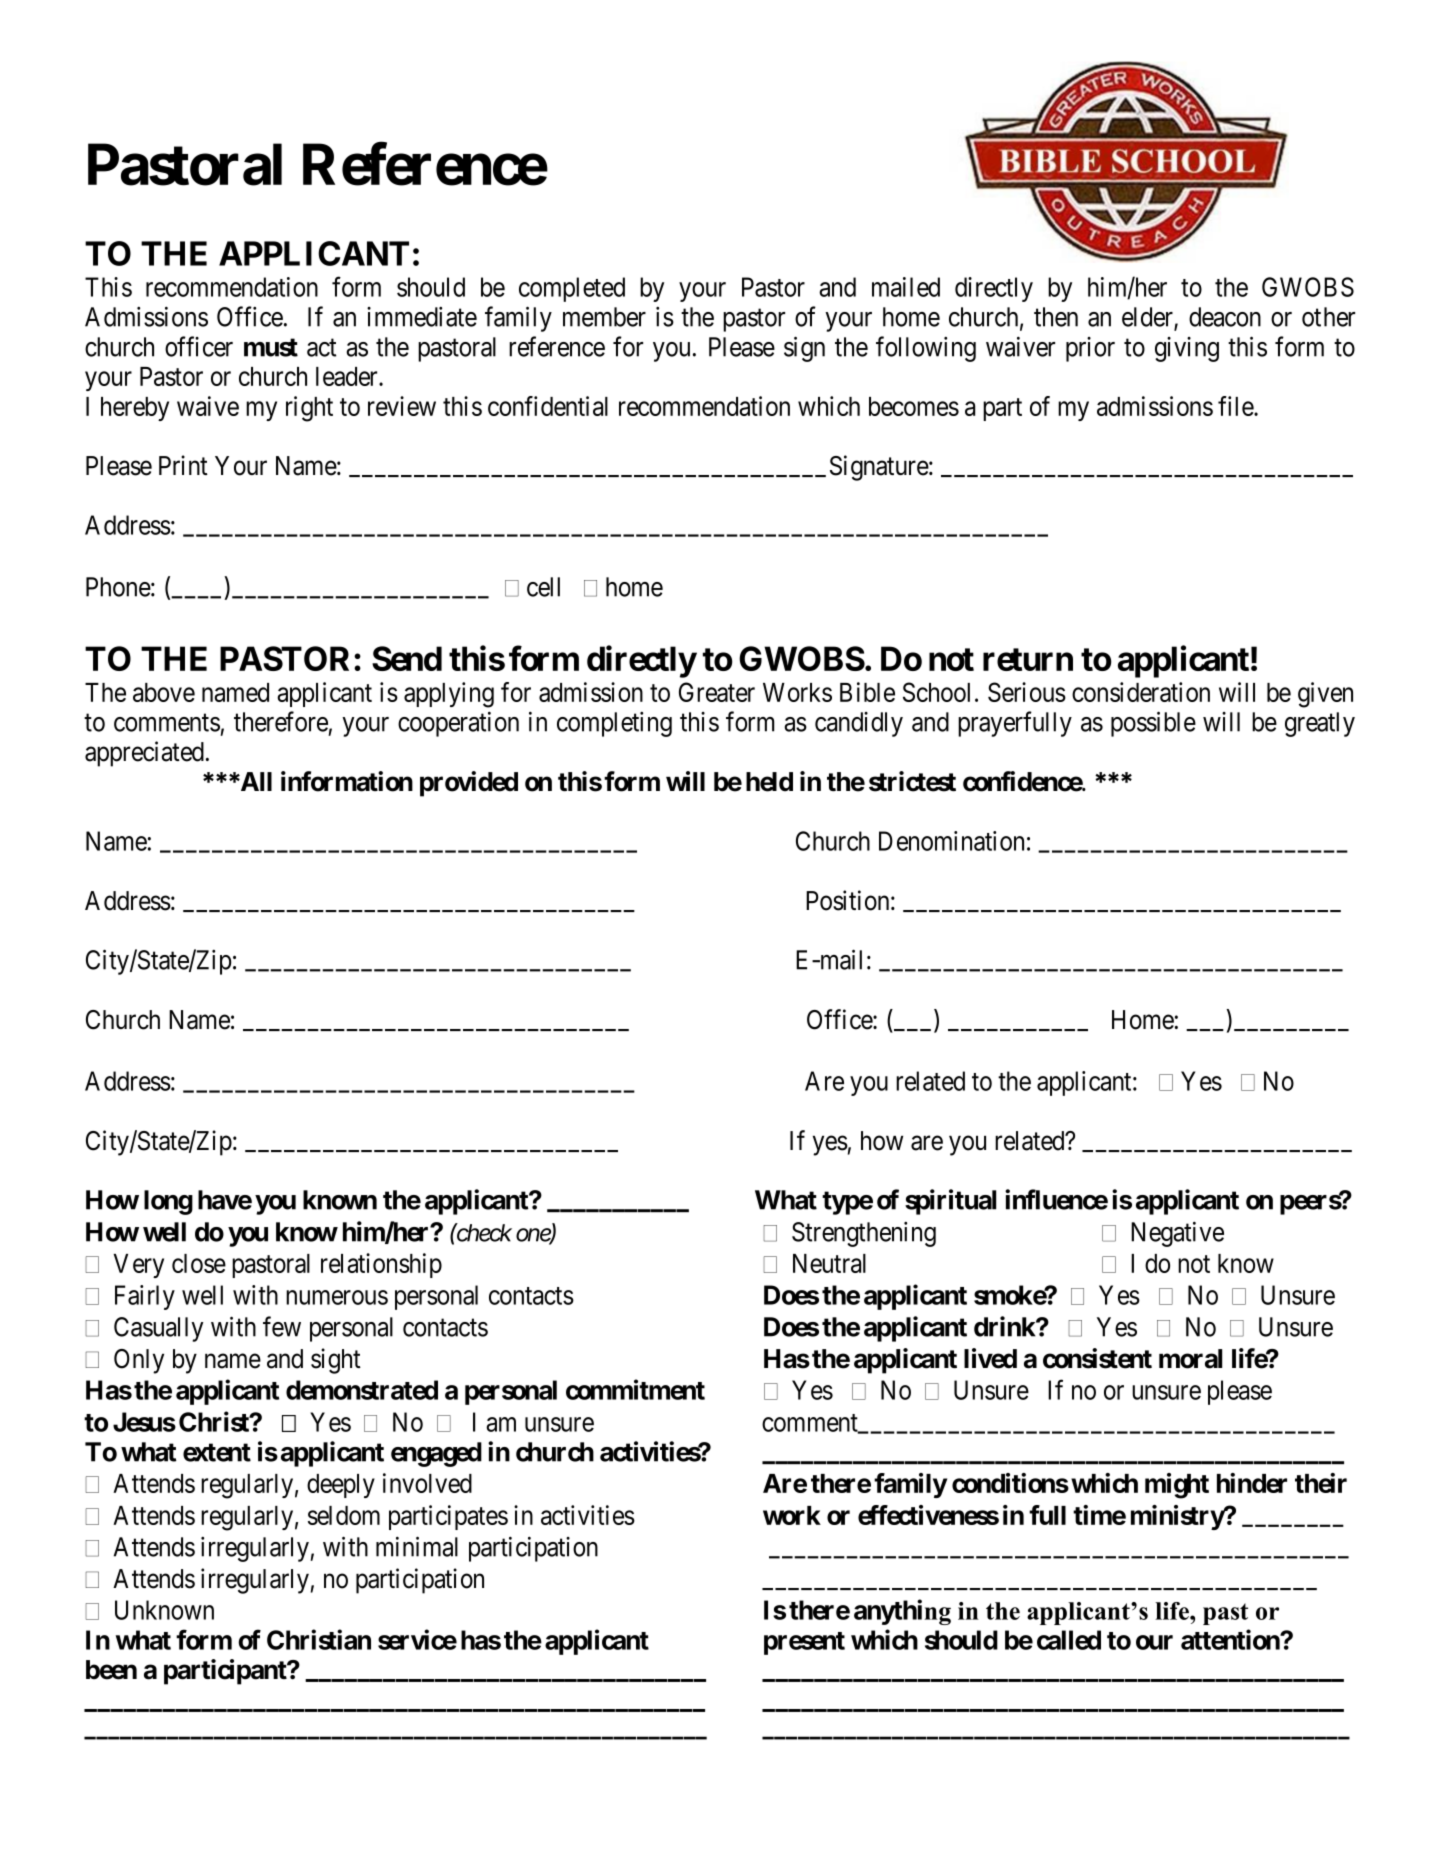 The width and height of the screenshot is (1440, 1863). Describe the element at coordinates (282, 1326) in the screenshot. I see `few` at that location.
